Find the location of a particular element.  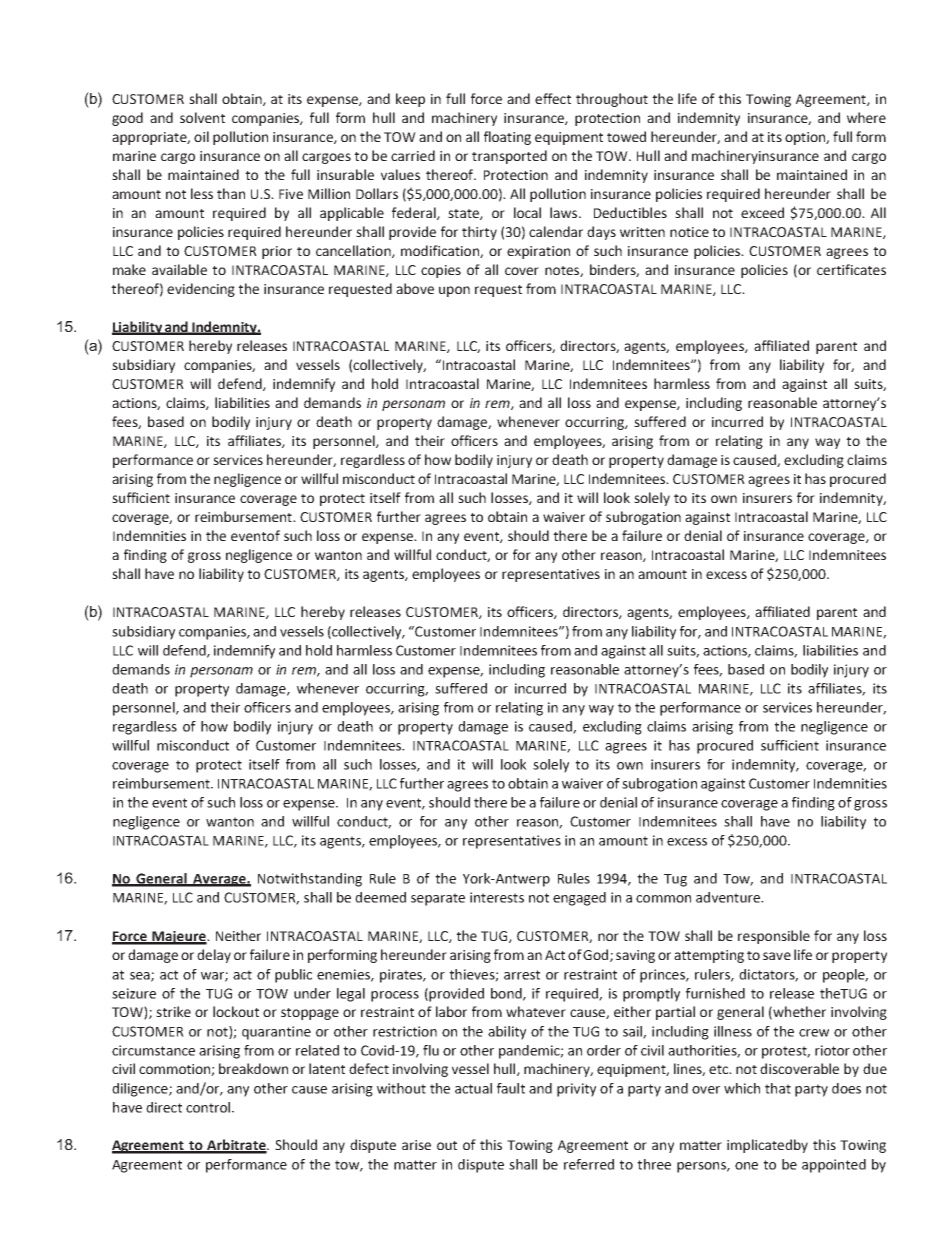

adventure is located at coordinates (729, 897).
